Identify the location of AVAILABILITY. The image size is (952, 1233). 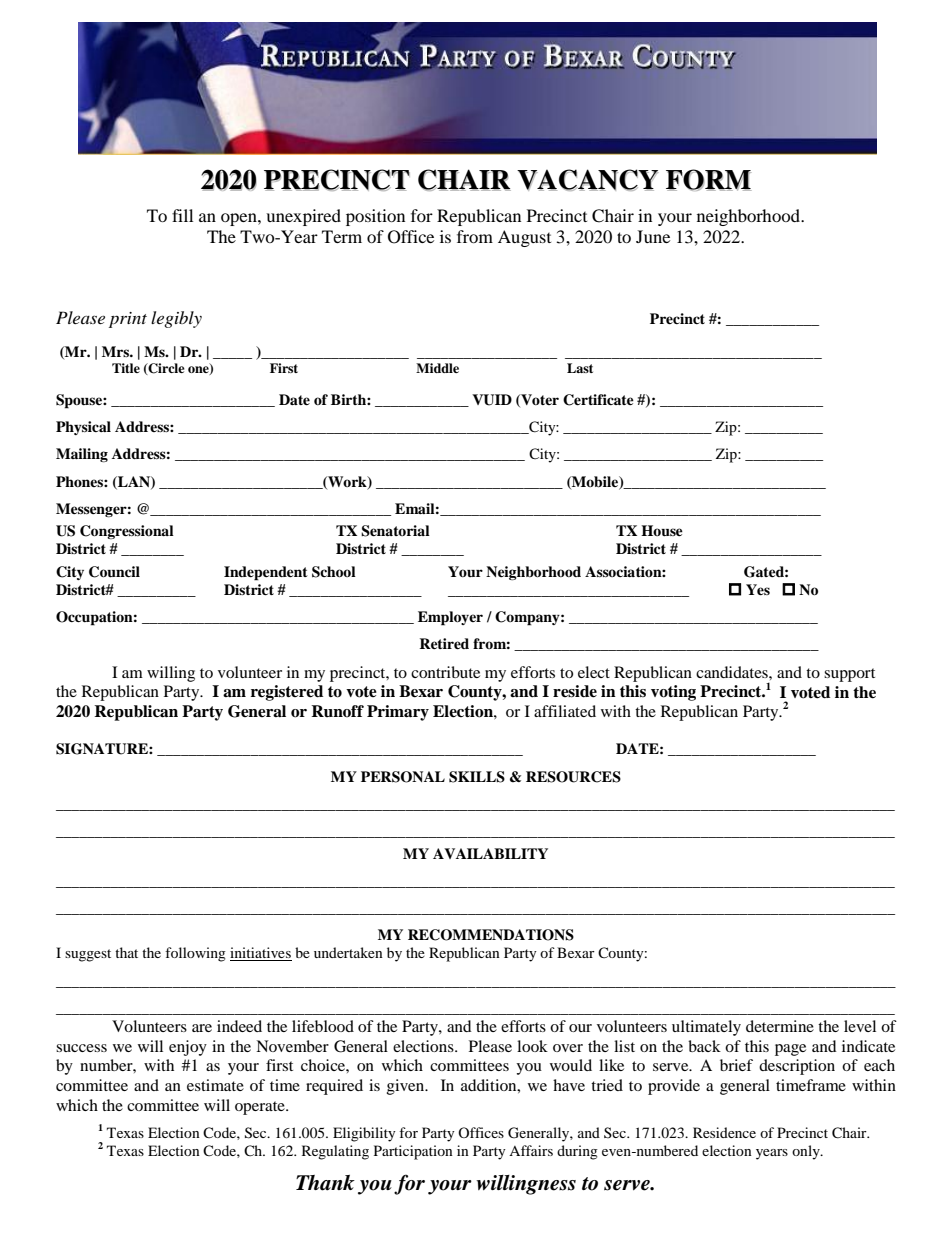
(490, 853).
